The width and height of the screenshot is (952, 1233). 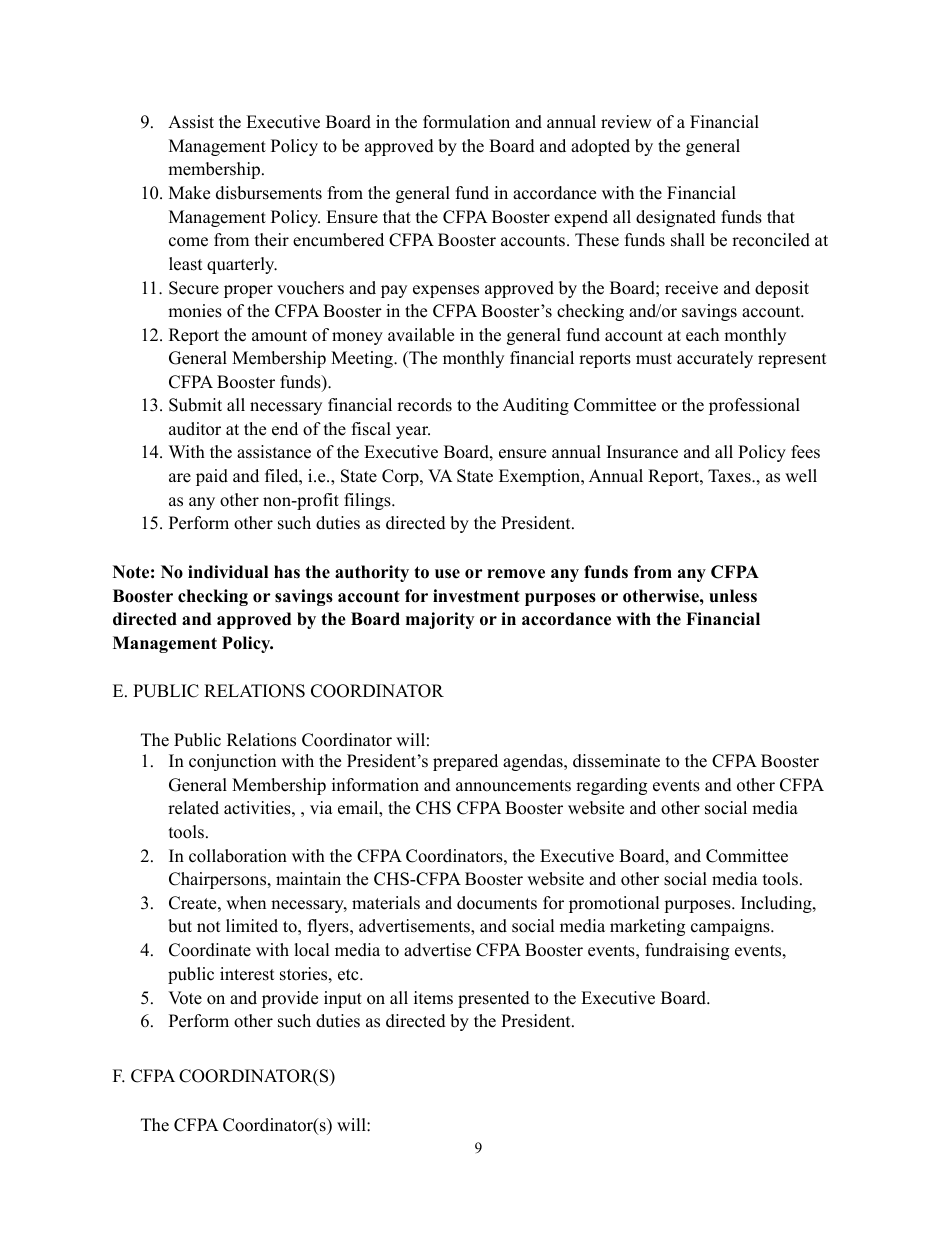 What do you see at coordinates (232, 762) in the screenshot?
I see `conjunction` at bounding box center [232, 762].
